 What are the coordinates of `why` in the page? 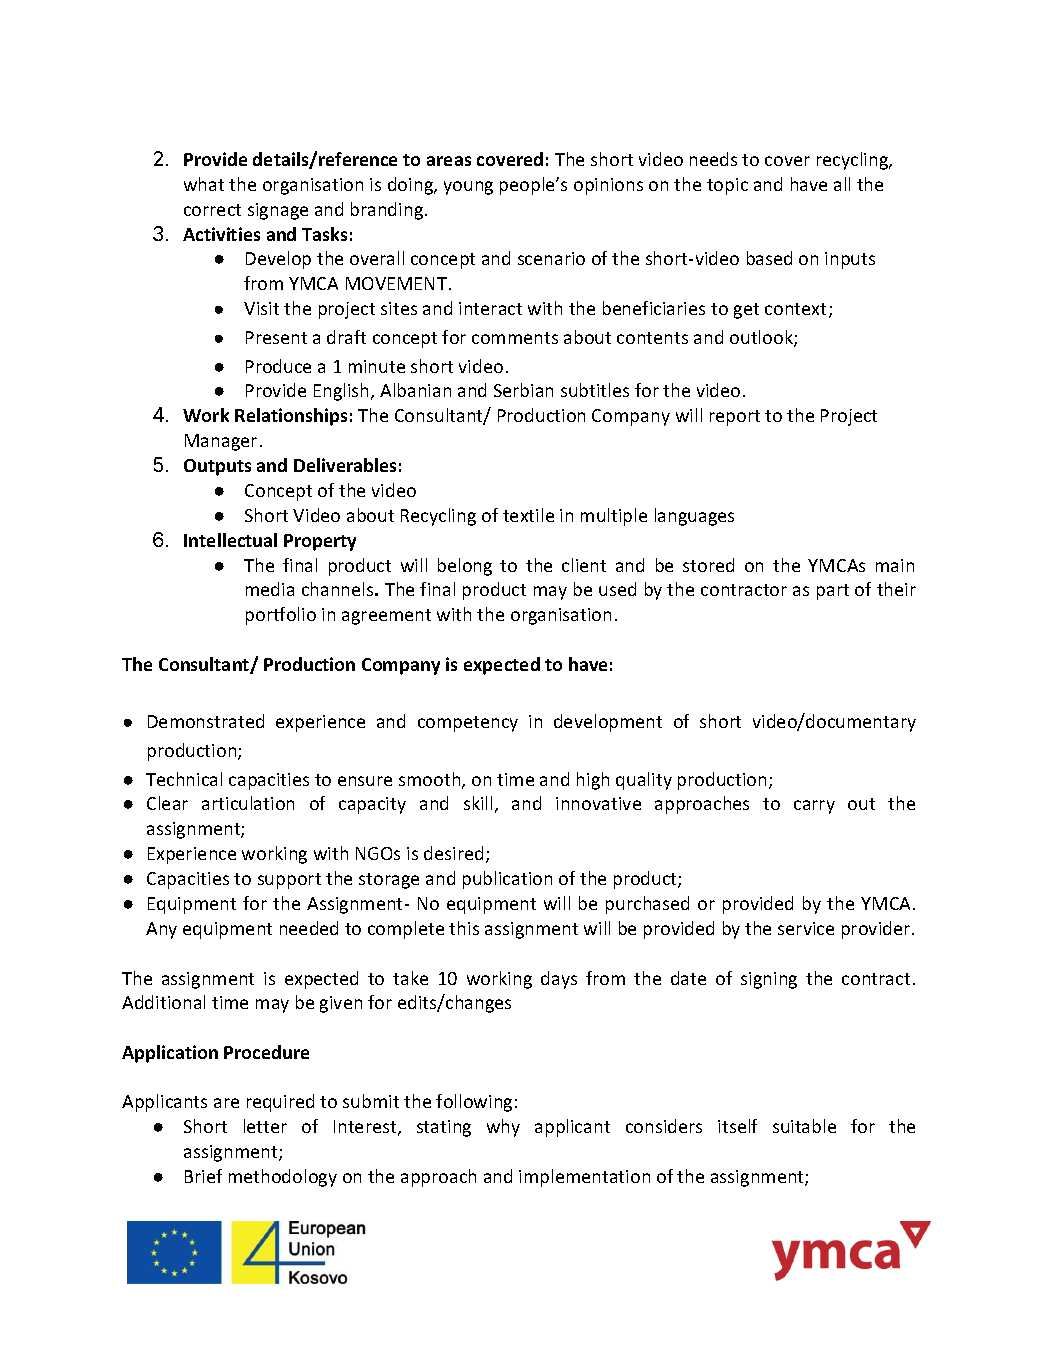 It's located at (503, 1128).
